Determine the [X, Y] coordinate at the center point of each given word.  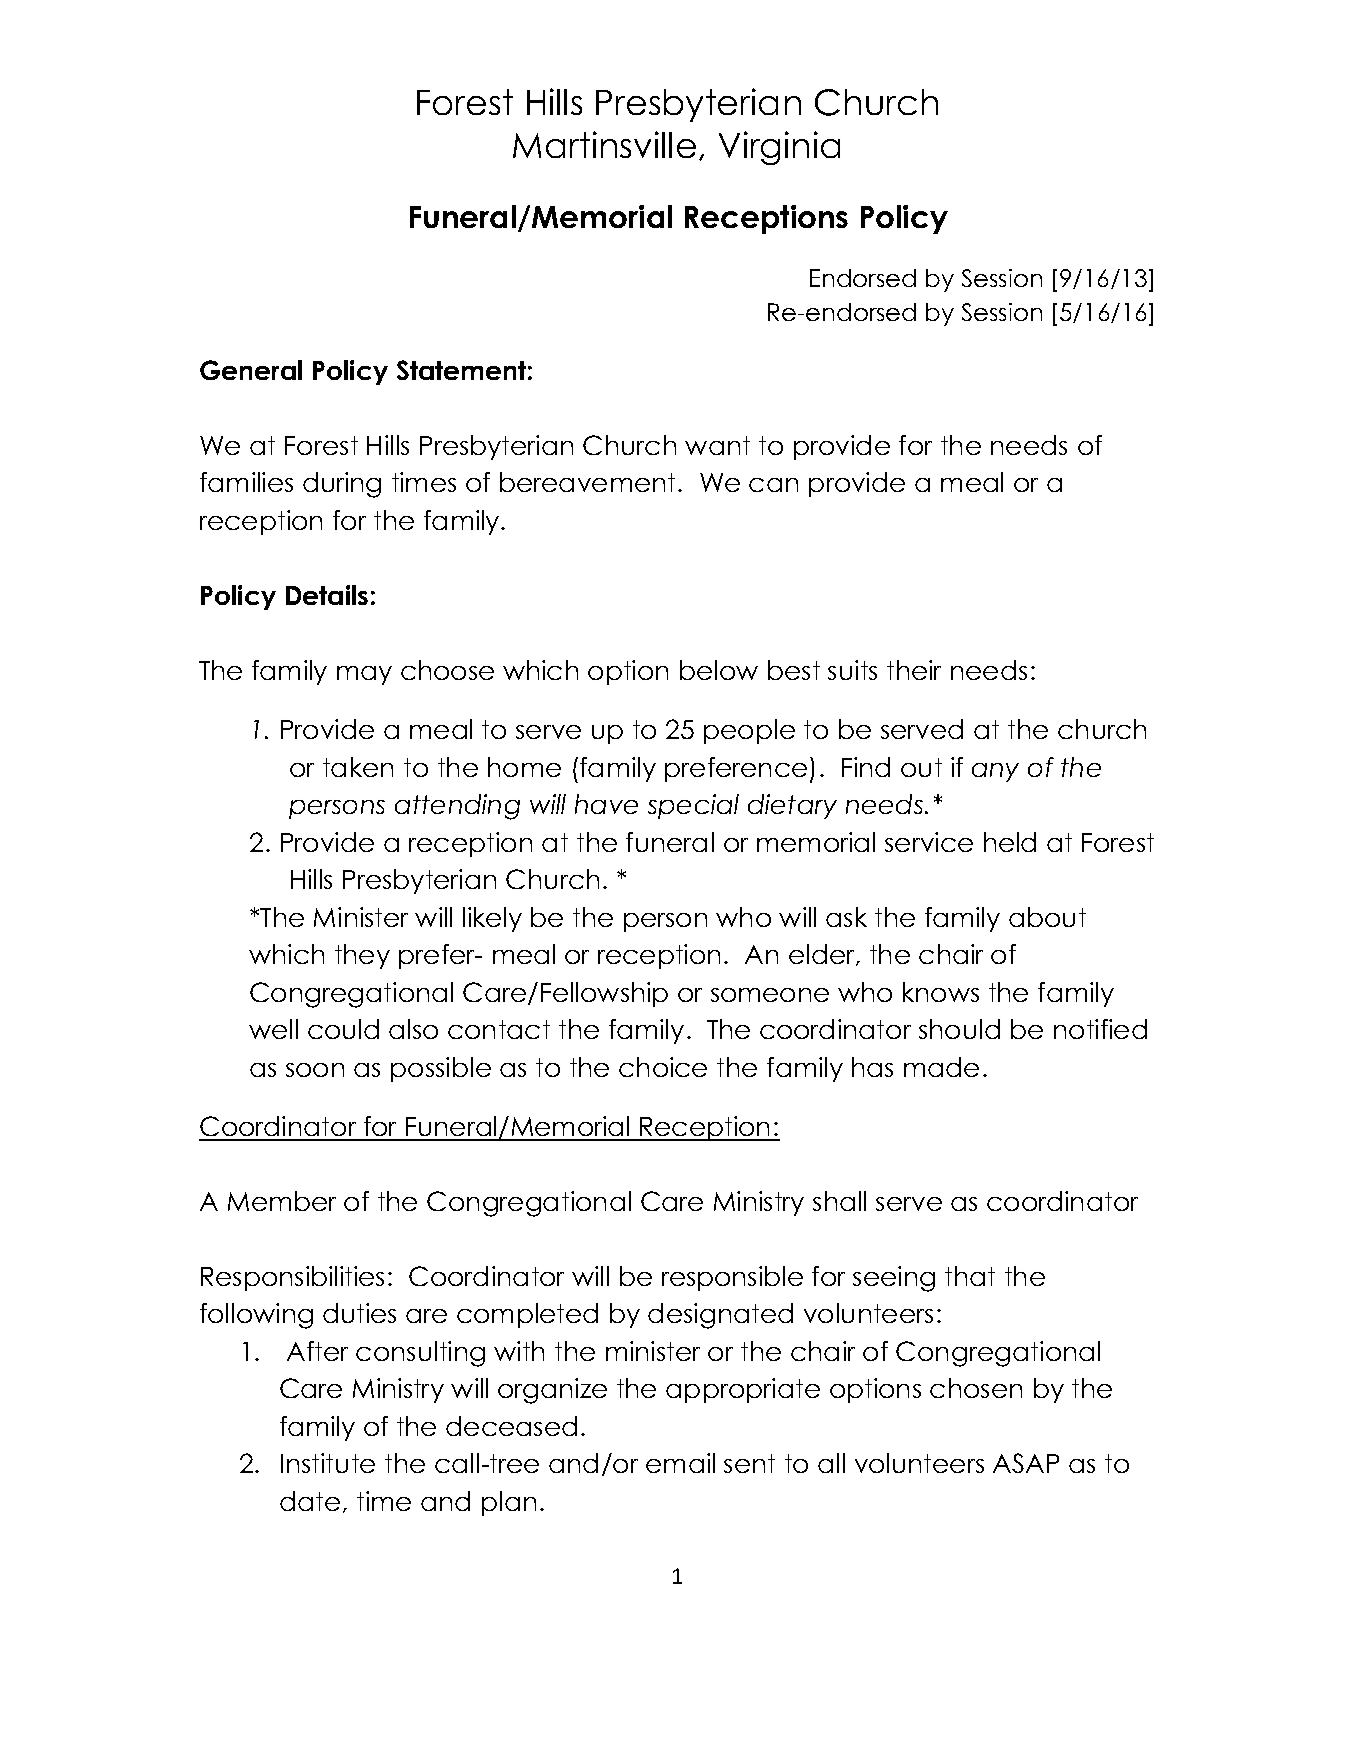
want [717, 445]
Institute [328, 1463]
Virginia [779, 148]
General [251, 370]
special [693, 806]
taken [358, 767]
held [1010, 842]
